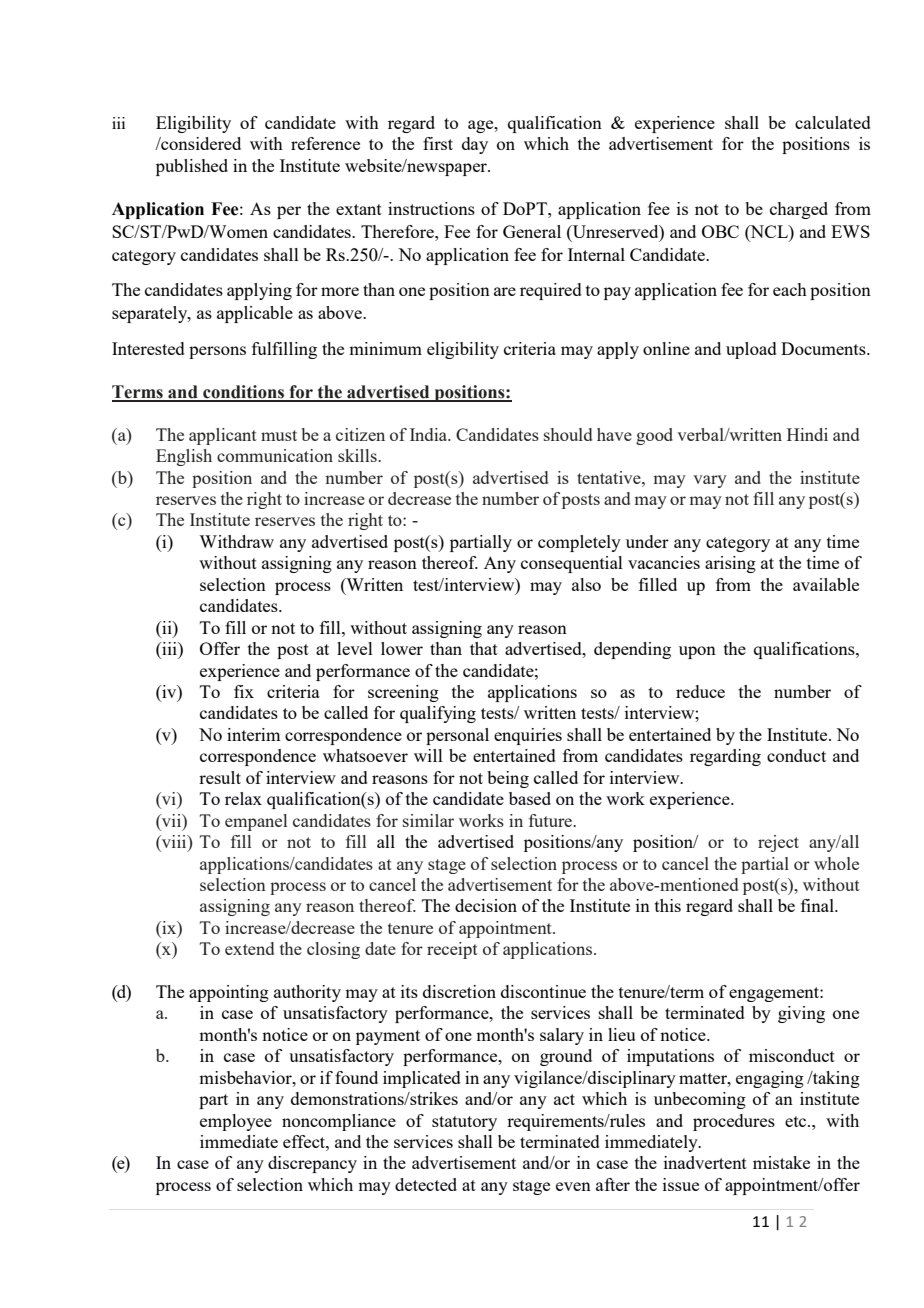 The width and height of the screenshot is (924, 1308). I want to click on published, so click(192, 167).
